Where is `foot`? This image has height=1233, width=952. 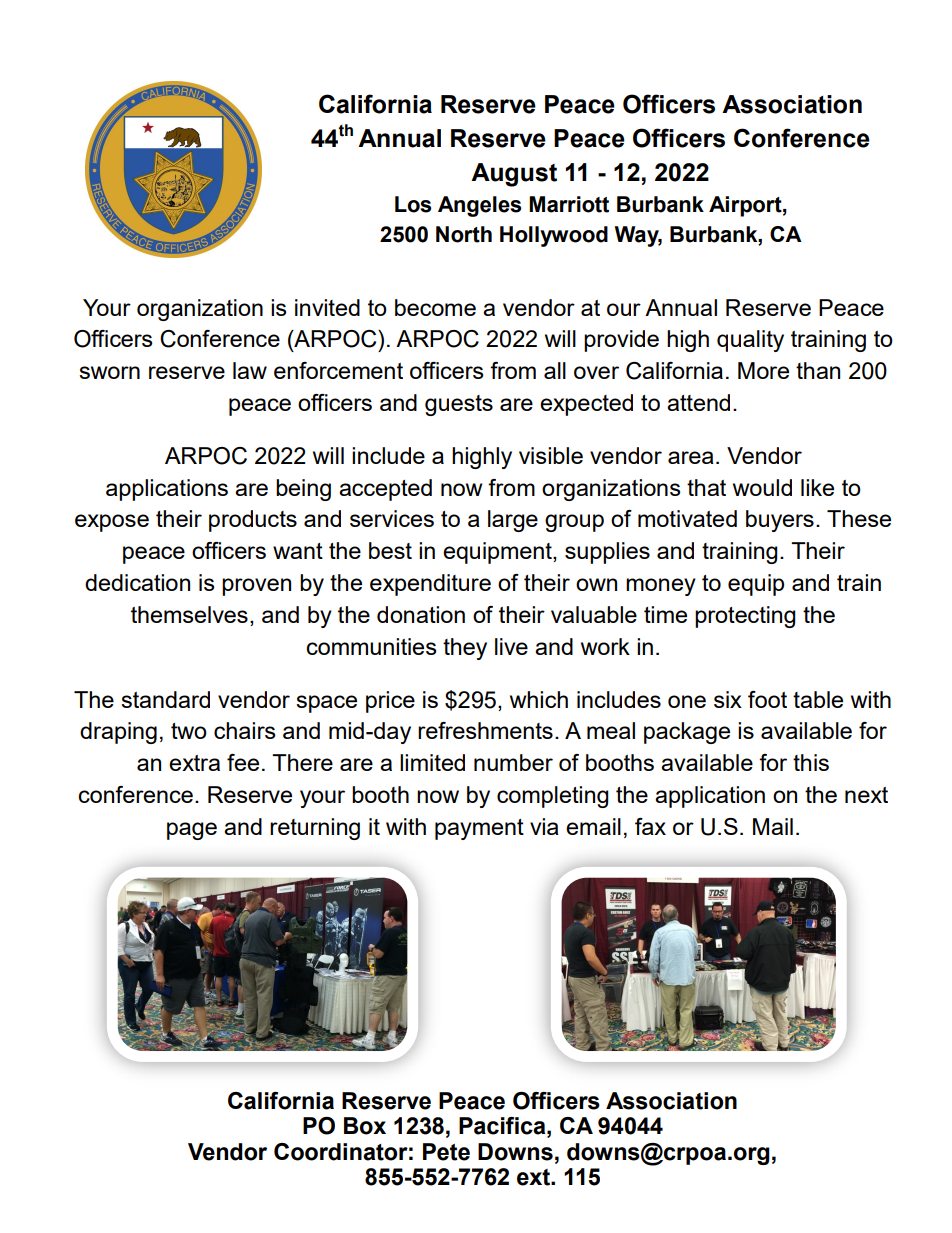
foot is located at coordinates (767, 699).
